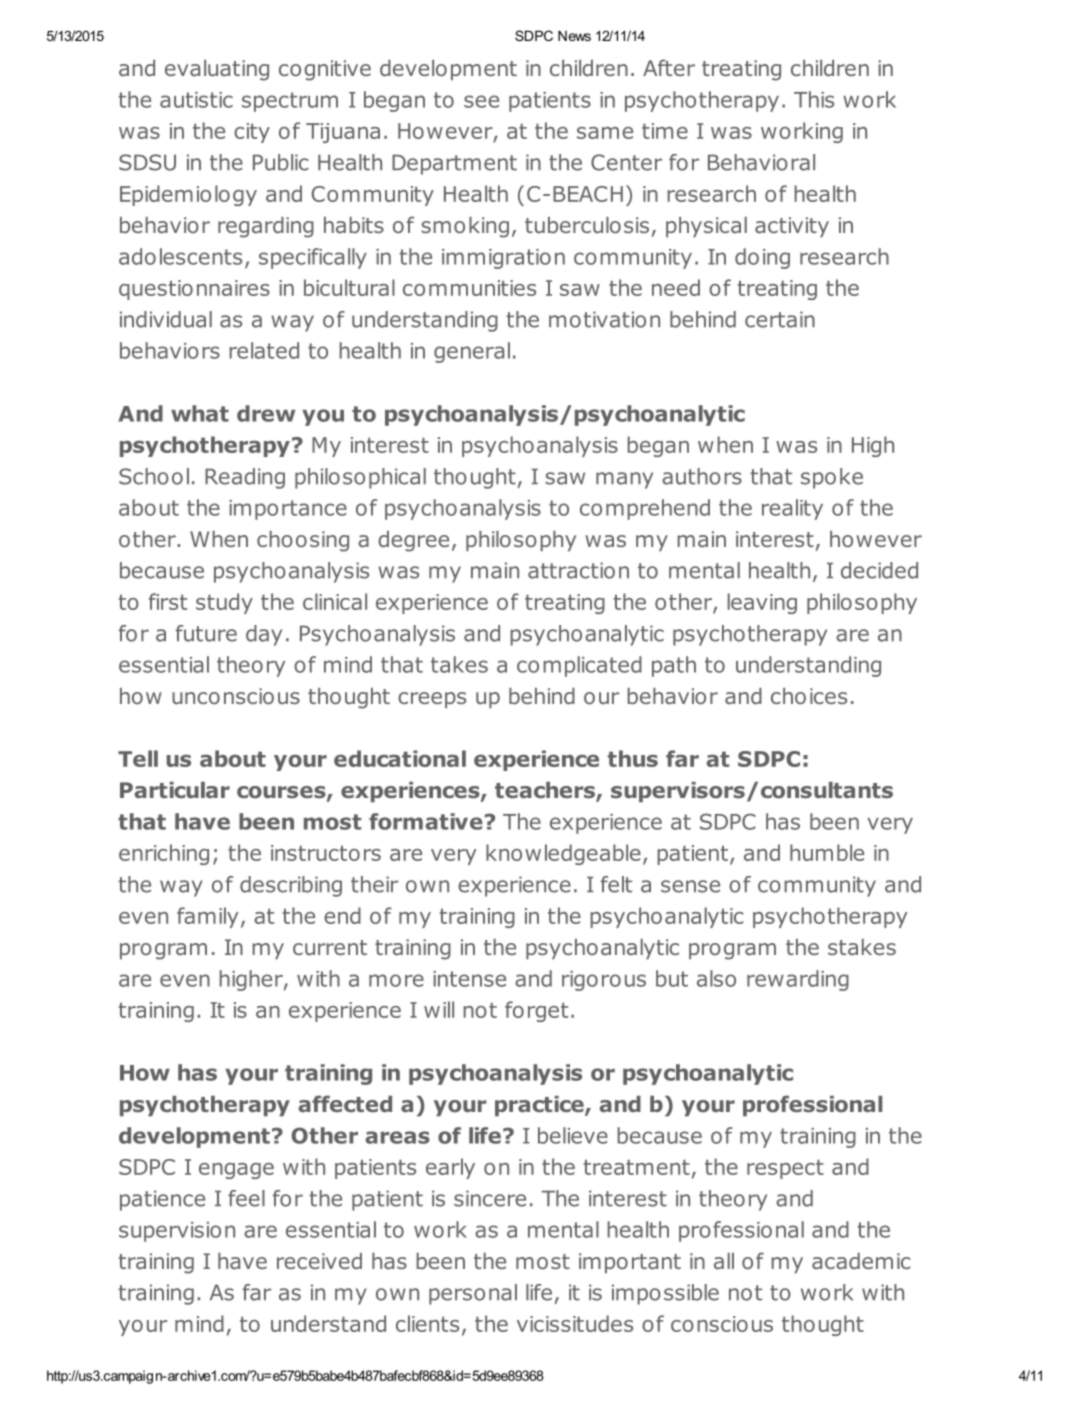 This screenshot has height=1411, width=1090. What do you see at coordinates (217, 70) in the screenshot?
I see `evaluating` at bounding box center [217, 70].
